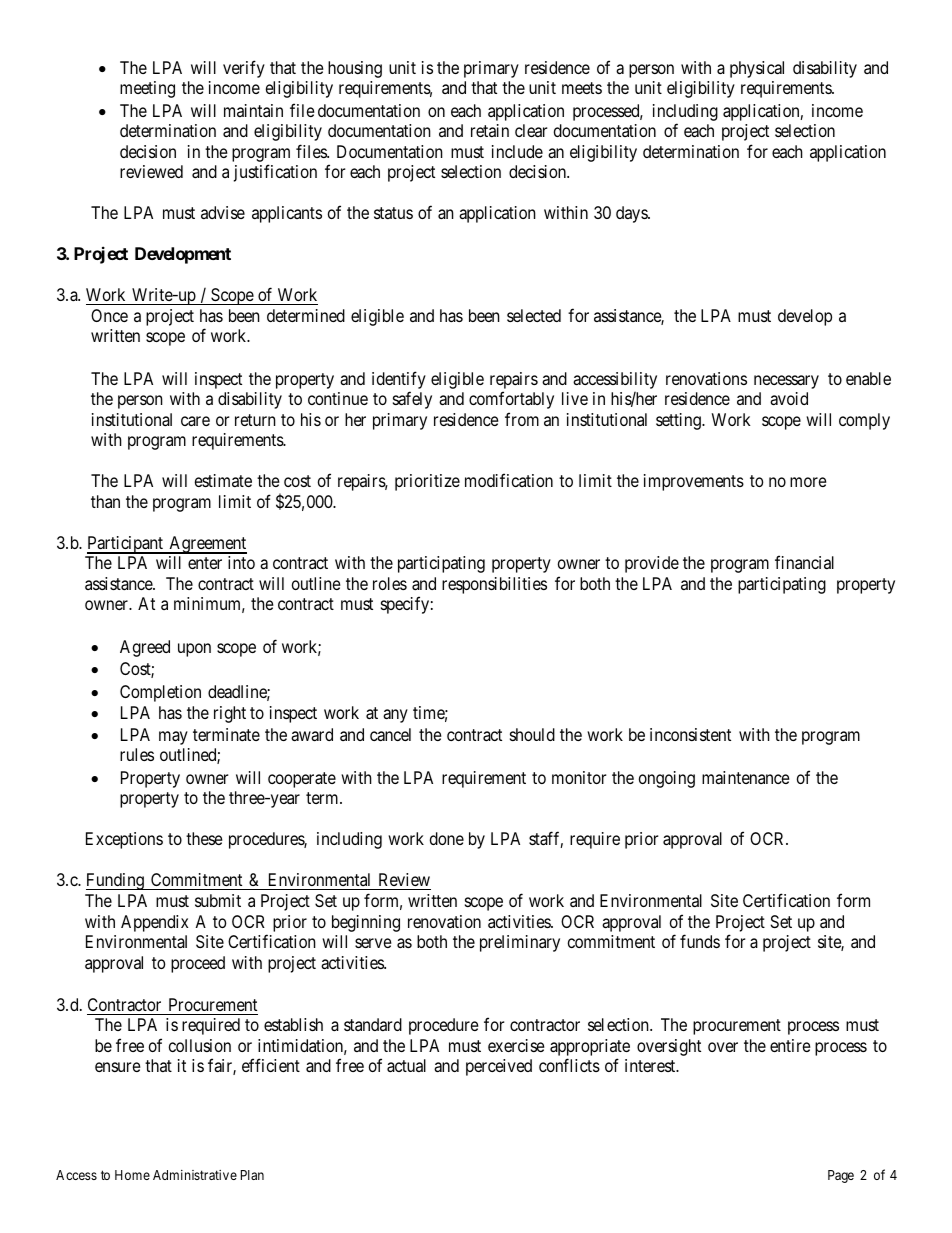 The image size is (952, 1233). Describe the element at coordinates (195, 1175) in the document. I see `Administrative` at that location.
